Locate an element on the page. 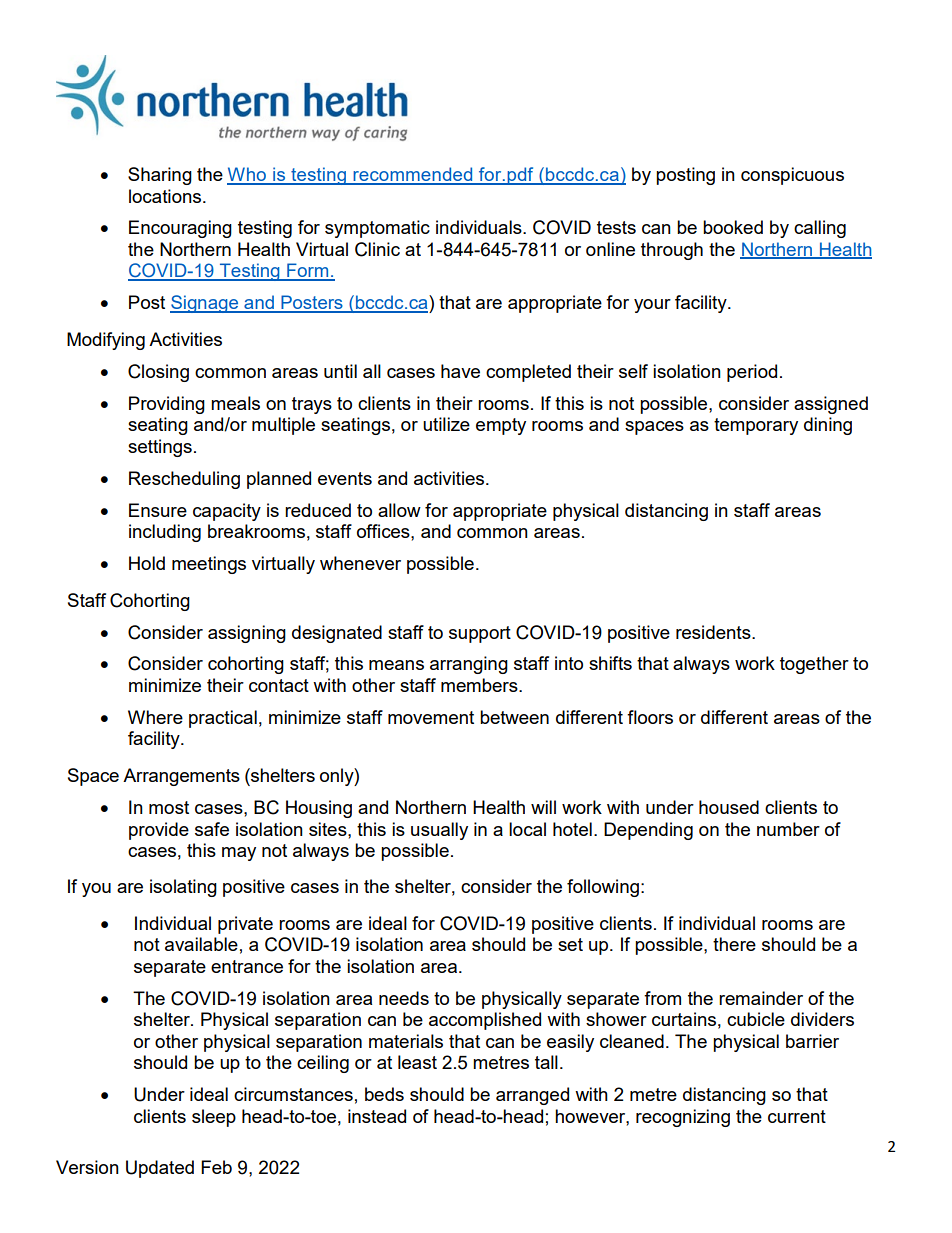 The width and height of the page is (952, 1233). Updated is located at coordinates (160, 1169).
